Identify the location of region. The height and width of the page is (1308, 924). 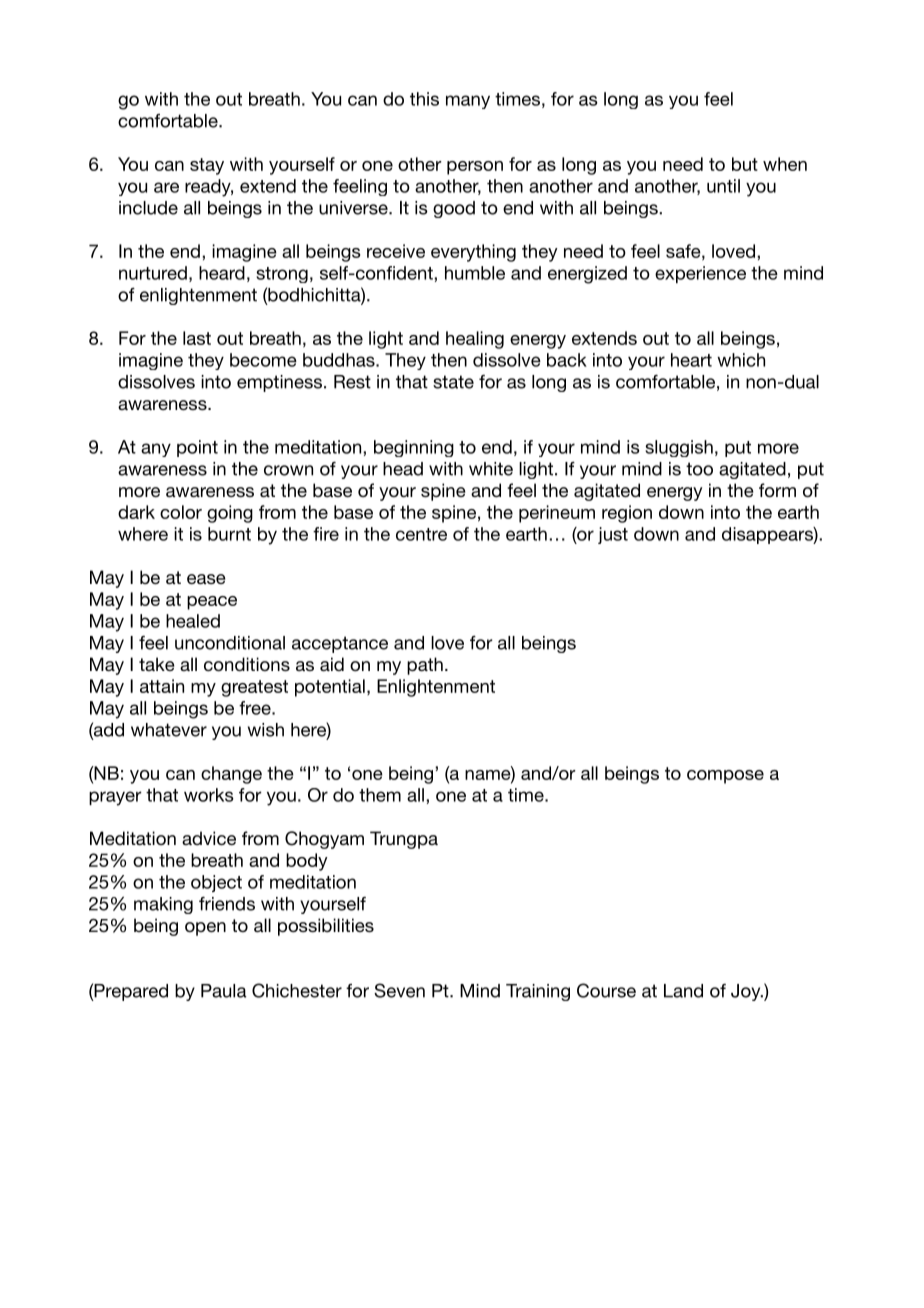
(627, 514).
